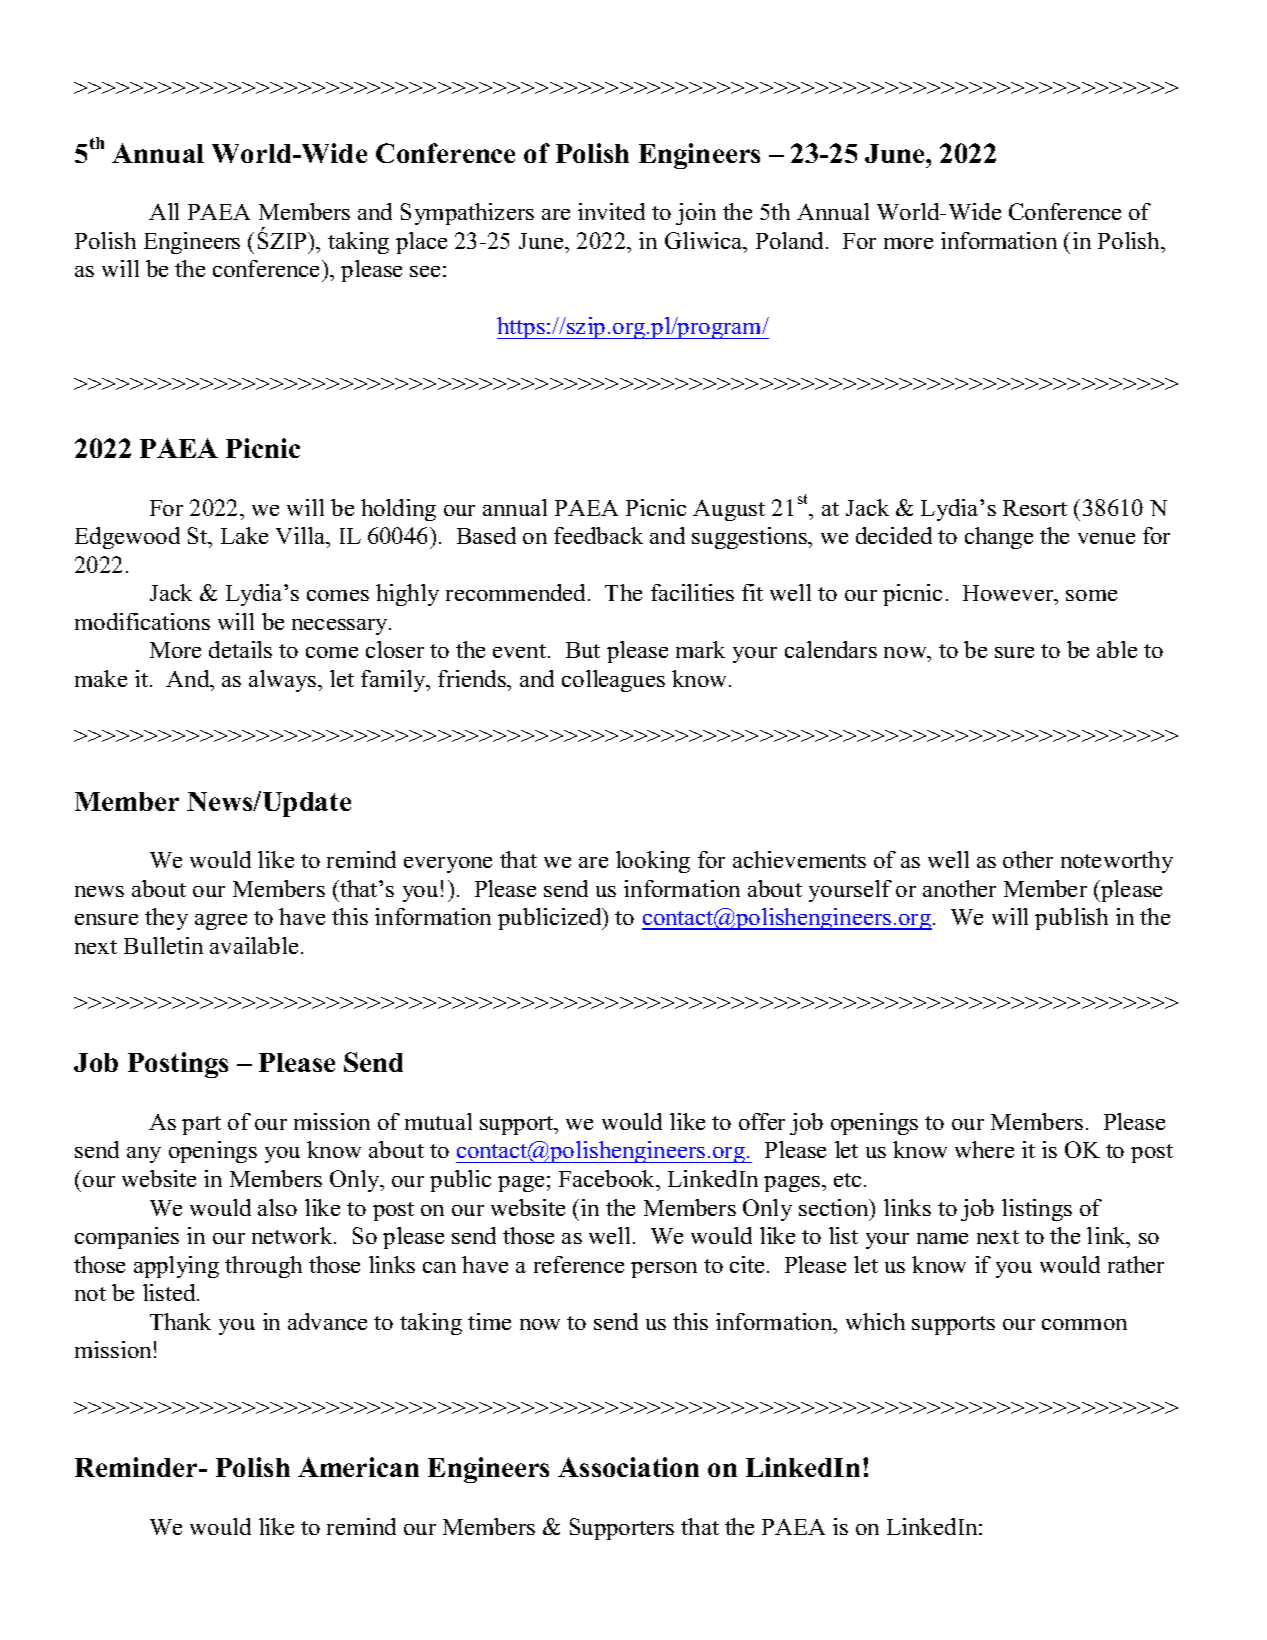  I want to click on change, so click(999, 538).
